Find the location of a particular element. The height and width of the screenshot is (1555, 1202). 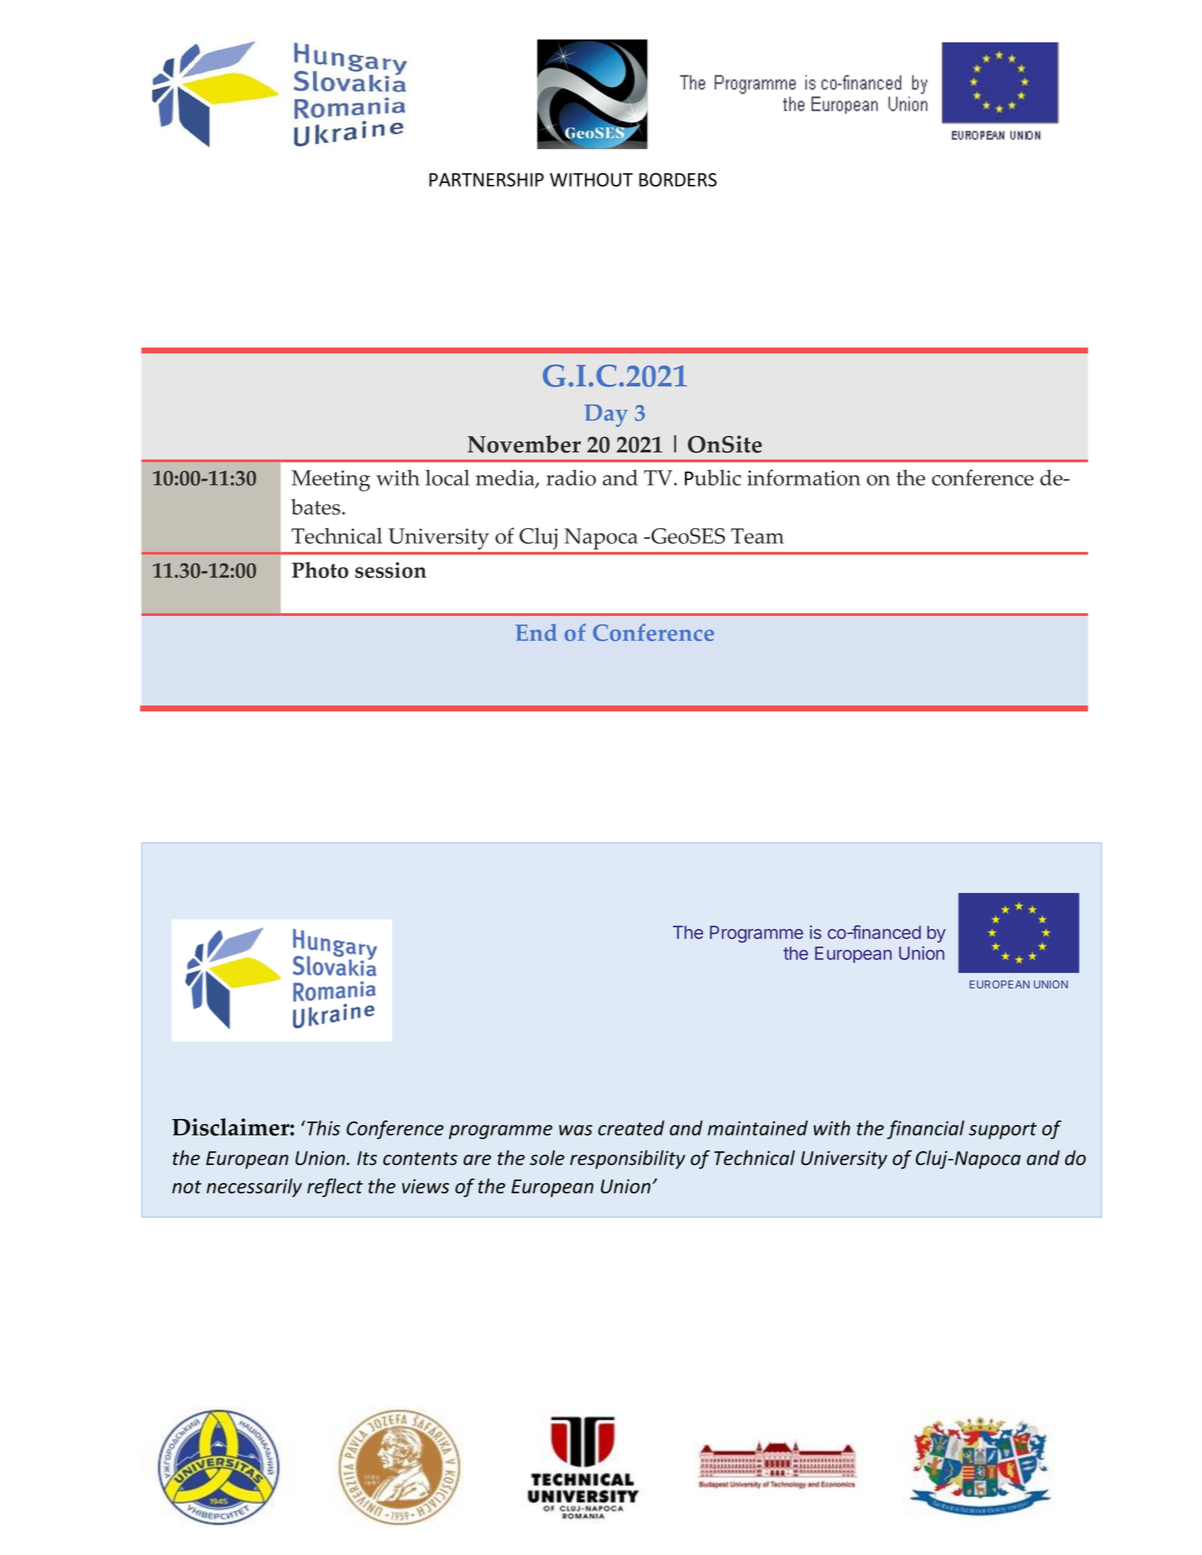

necessarily is located at coordinates (254, 1187).
